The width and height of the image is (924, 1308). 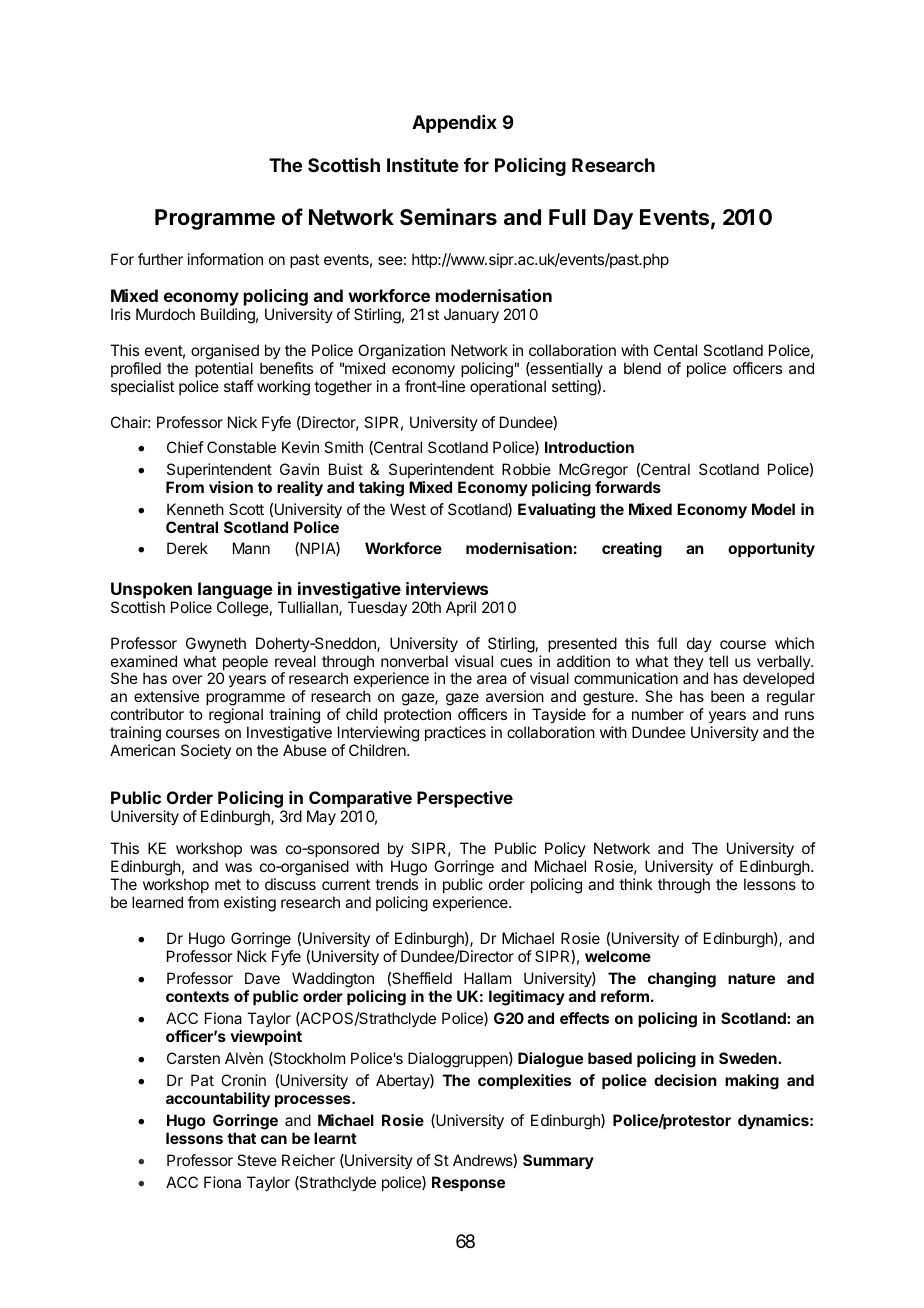 I want to click on met, so click(x=228, y=884).
